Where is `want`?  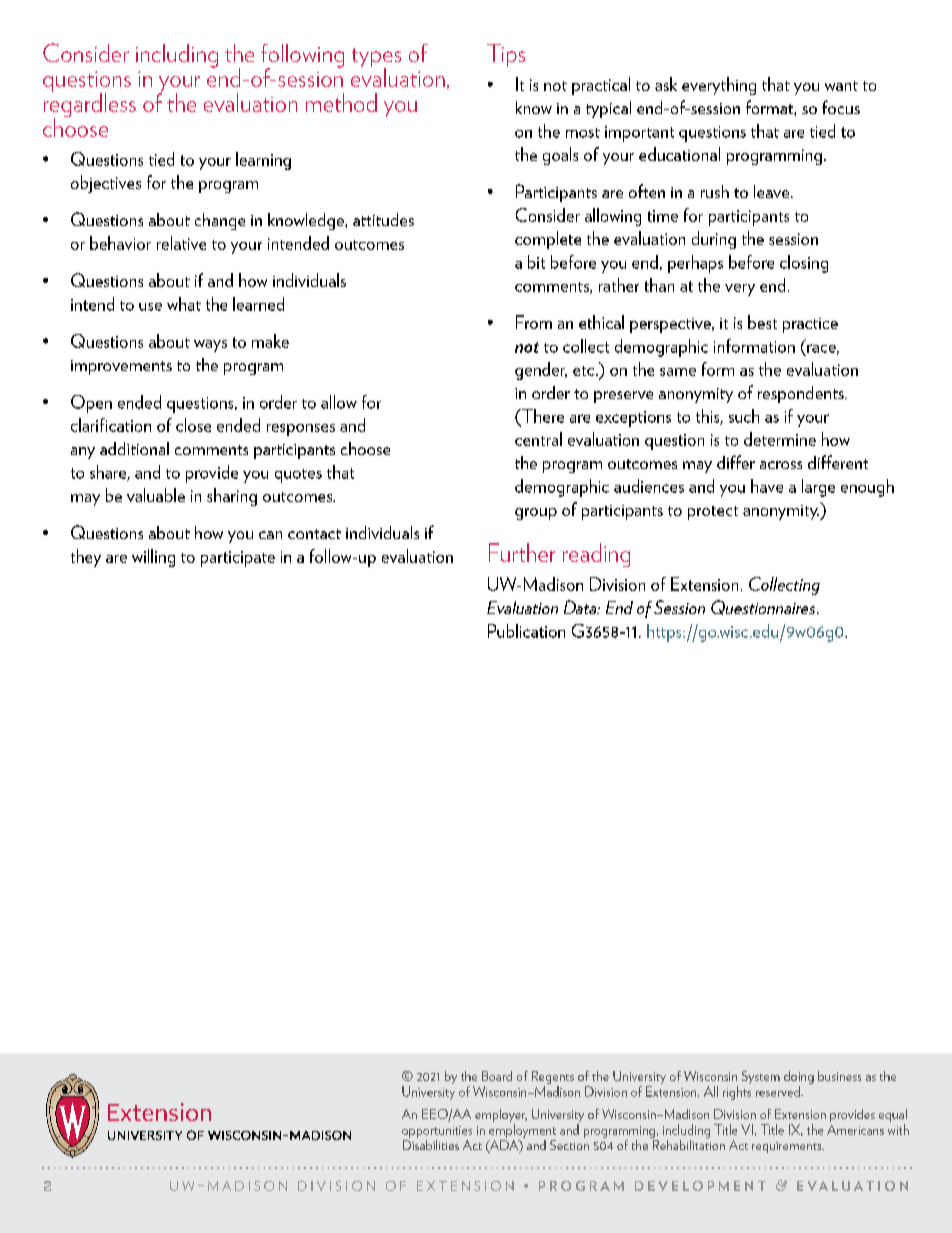
want is located at coordinates (841, 86).
